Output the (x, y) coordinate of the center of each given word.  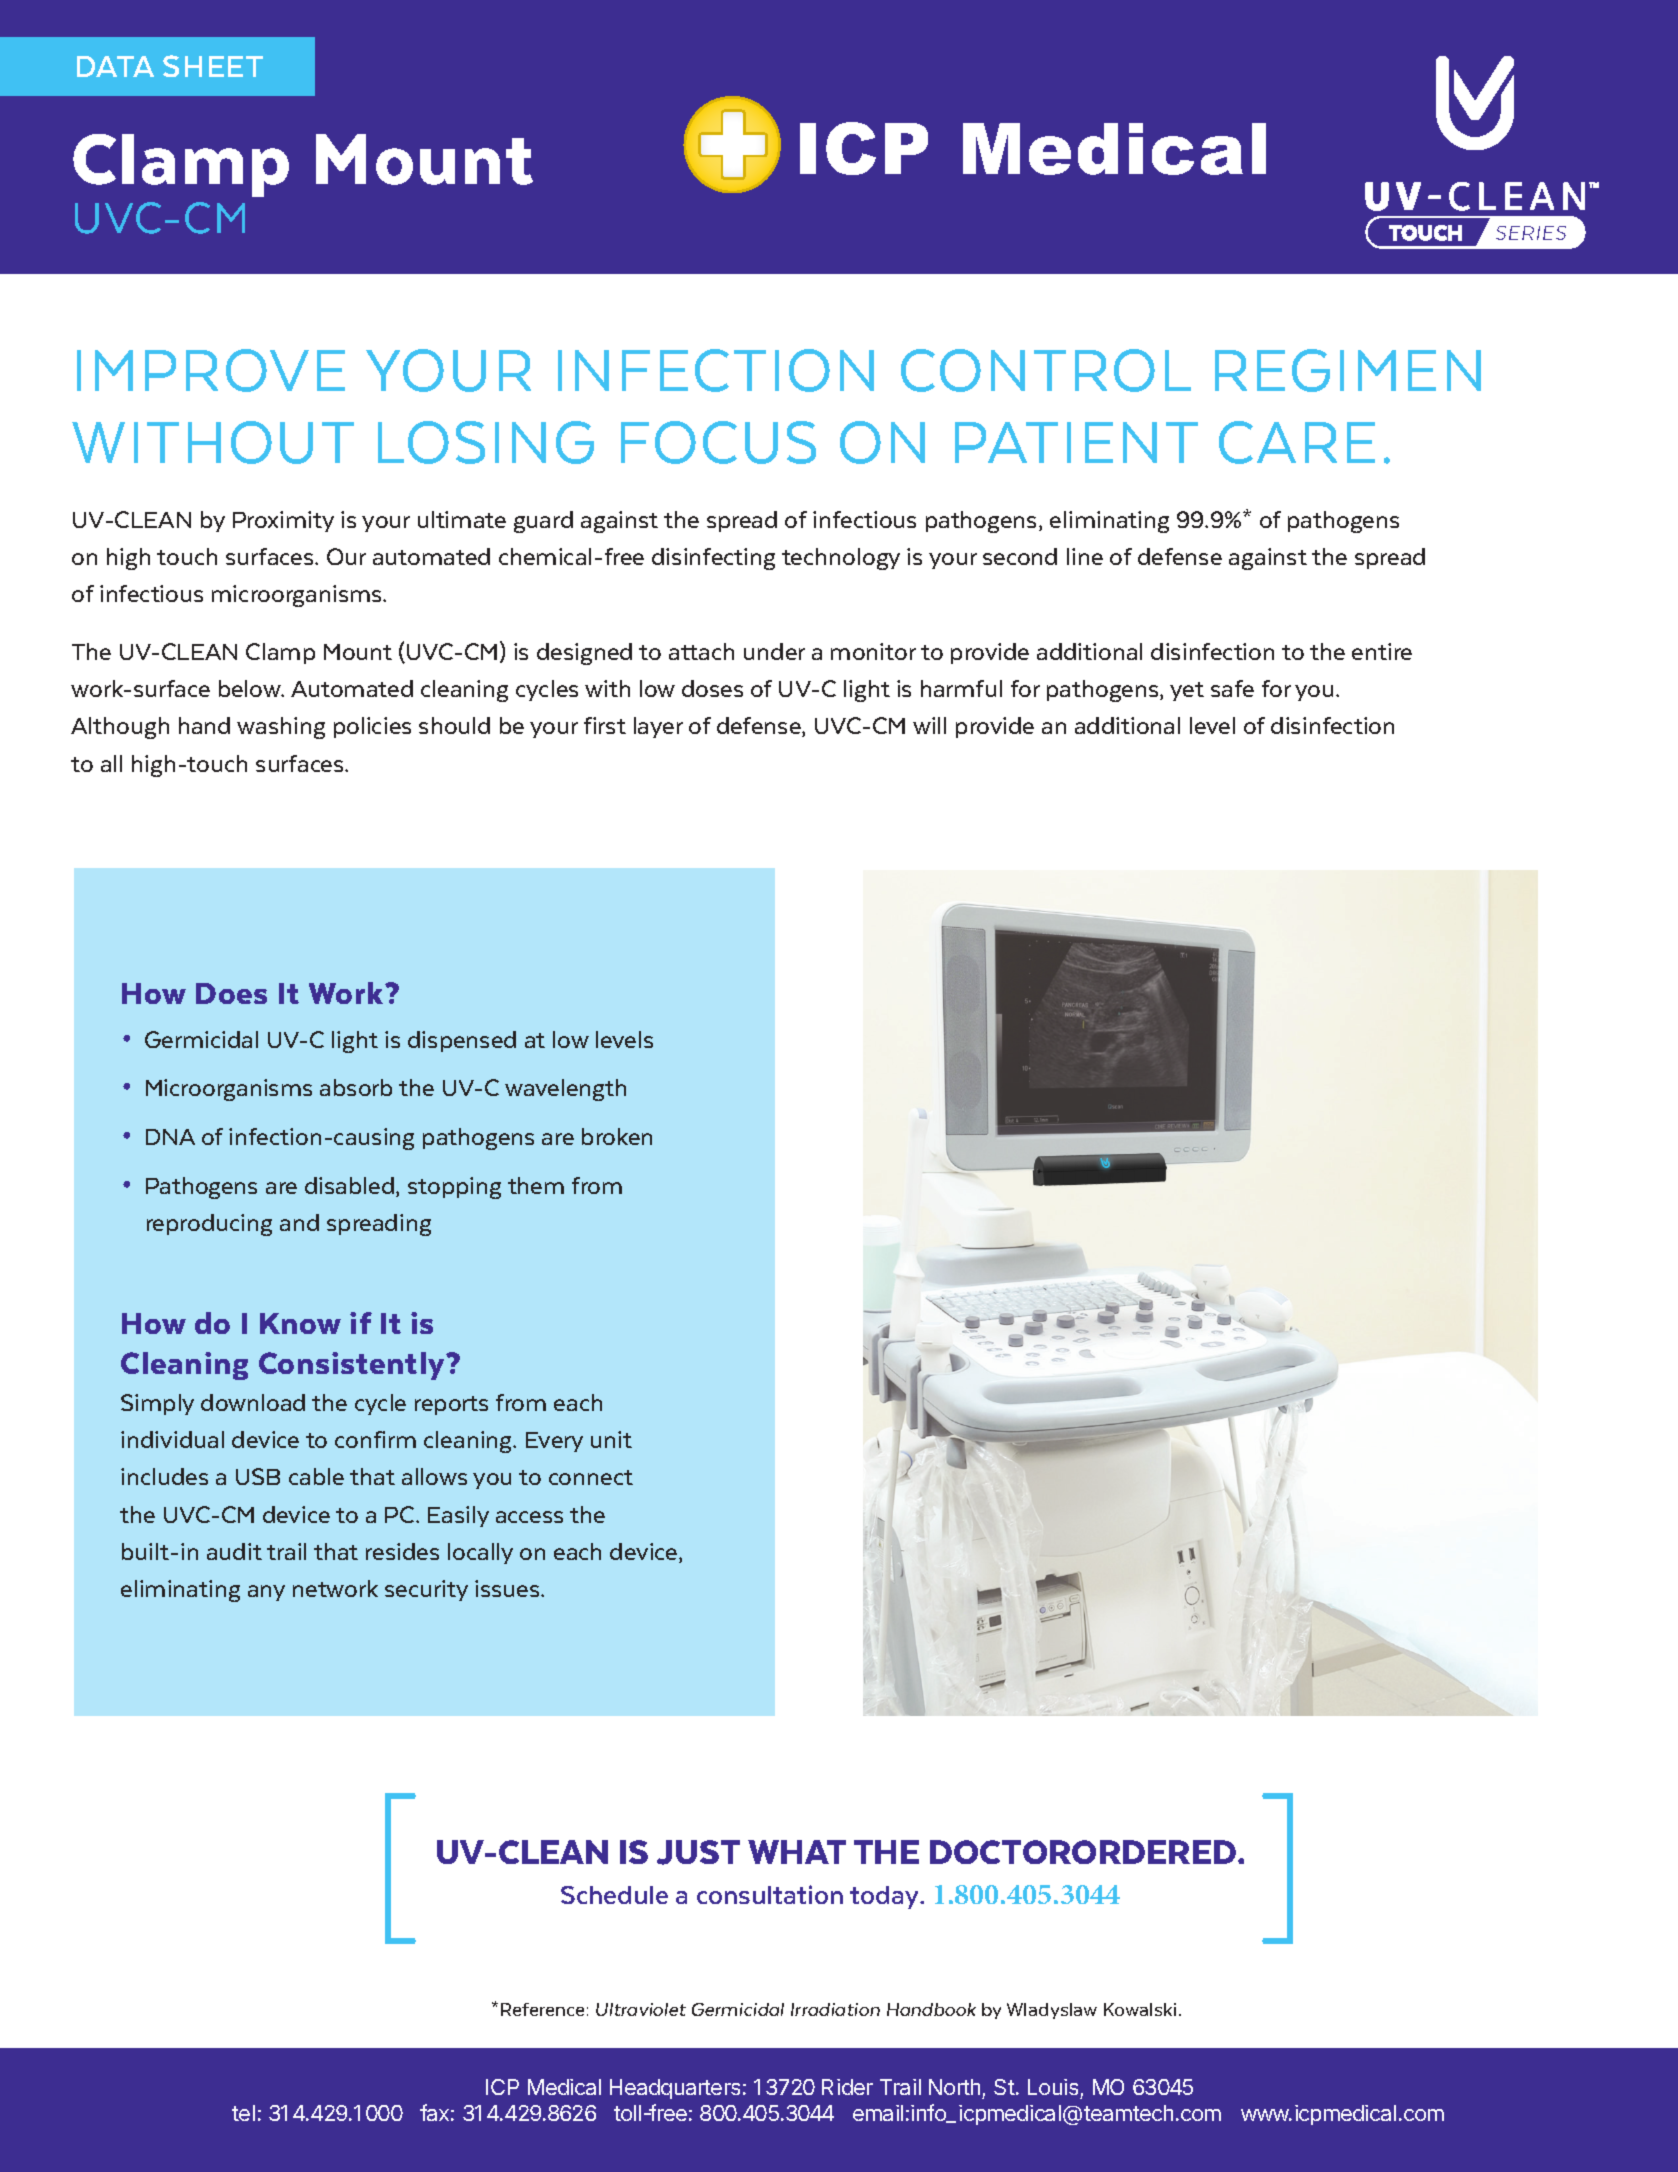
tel (243, 2113)
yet (1187, 691)
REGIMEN (1348, 370)
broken (617, 1136)
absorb (356, 1087)
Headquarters (675, 2089)
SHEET (213, 66)
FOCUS (718, 442)
